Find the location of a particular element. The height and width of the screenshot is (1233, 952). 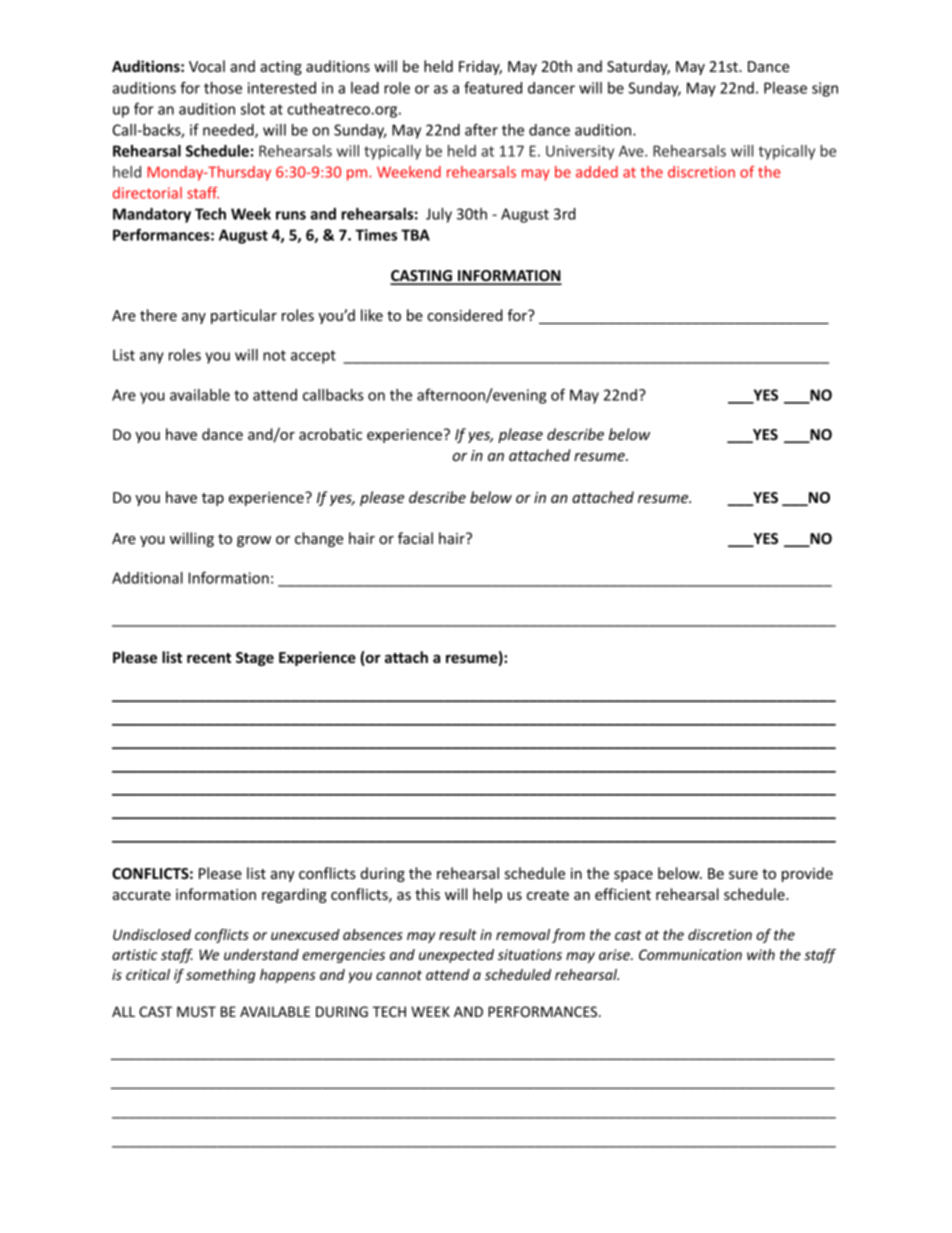

added is located at coordinates (597, 172).
